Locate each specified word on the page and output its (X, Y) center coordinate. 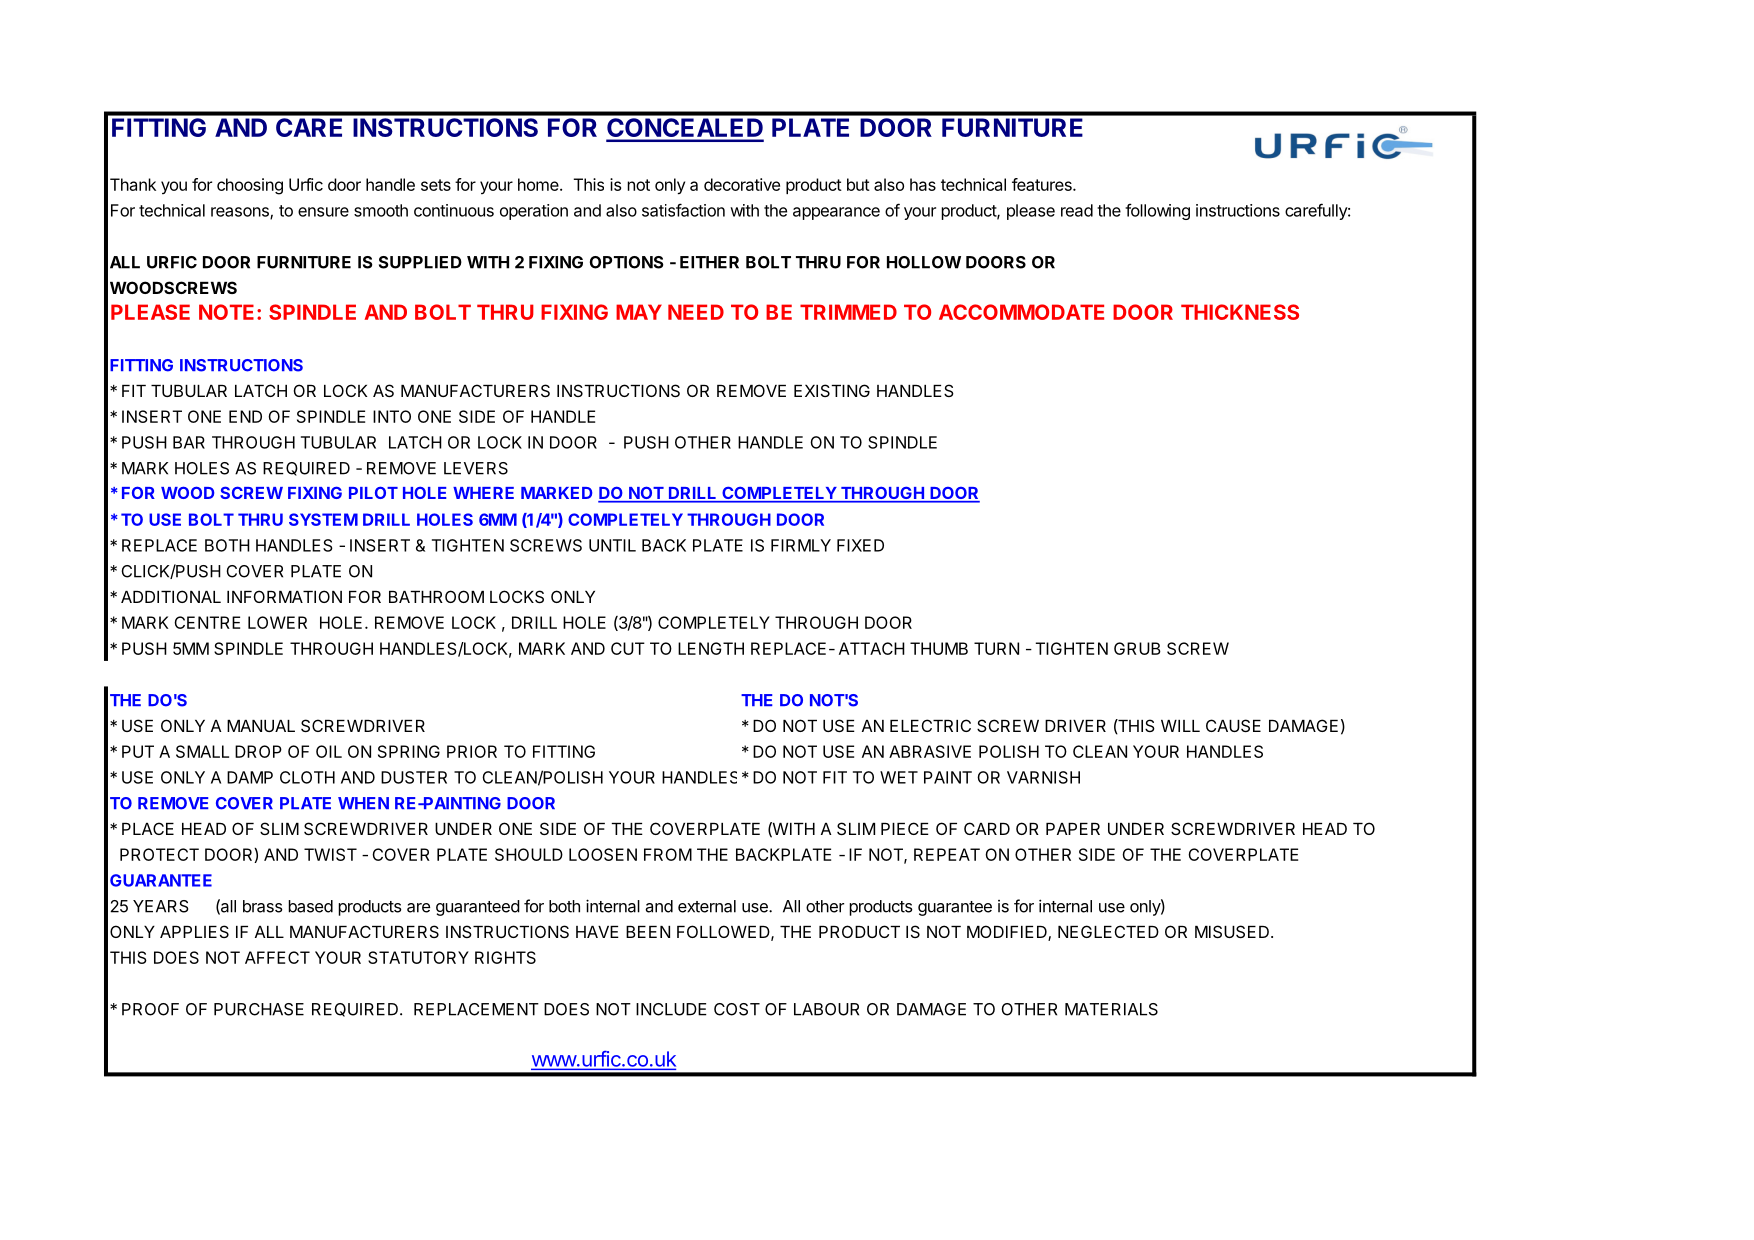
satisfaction (683, 210)
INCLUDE (671, 1009)
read (1077, 210)
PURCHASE (259, 1009)
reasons (241, 213)
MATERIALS (1111, 1009)
